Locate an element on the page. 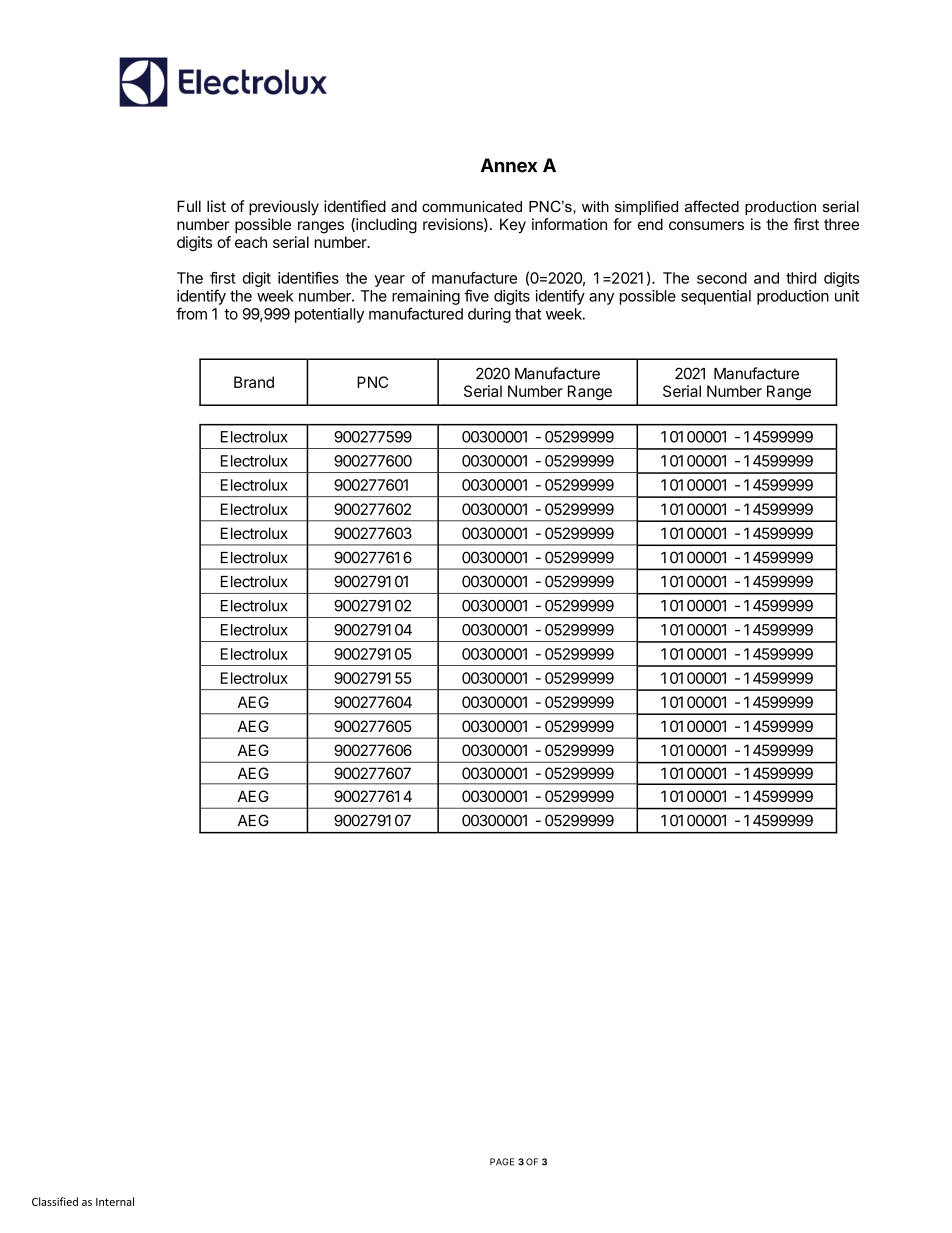  affected is located at coordinates (712, 206).
